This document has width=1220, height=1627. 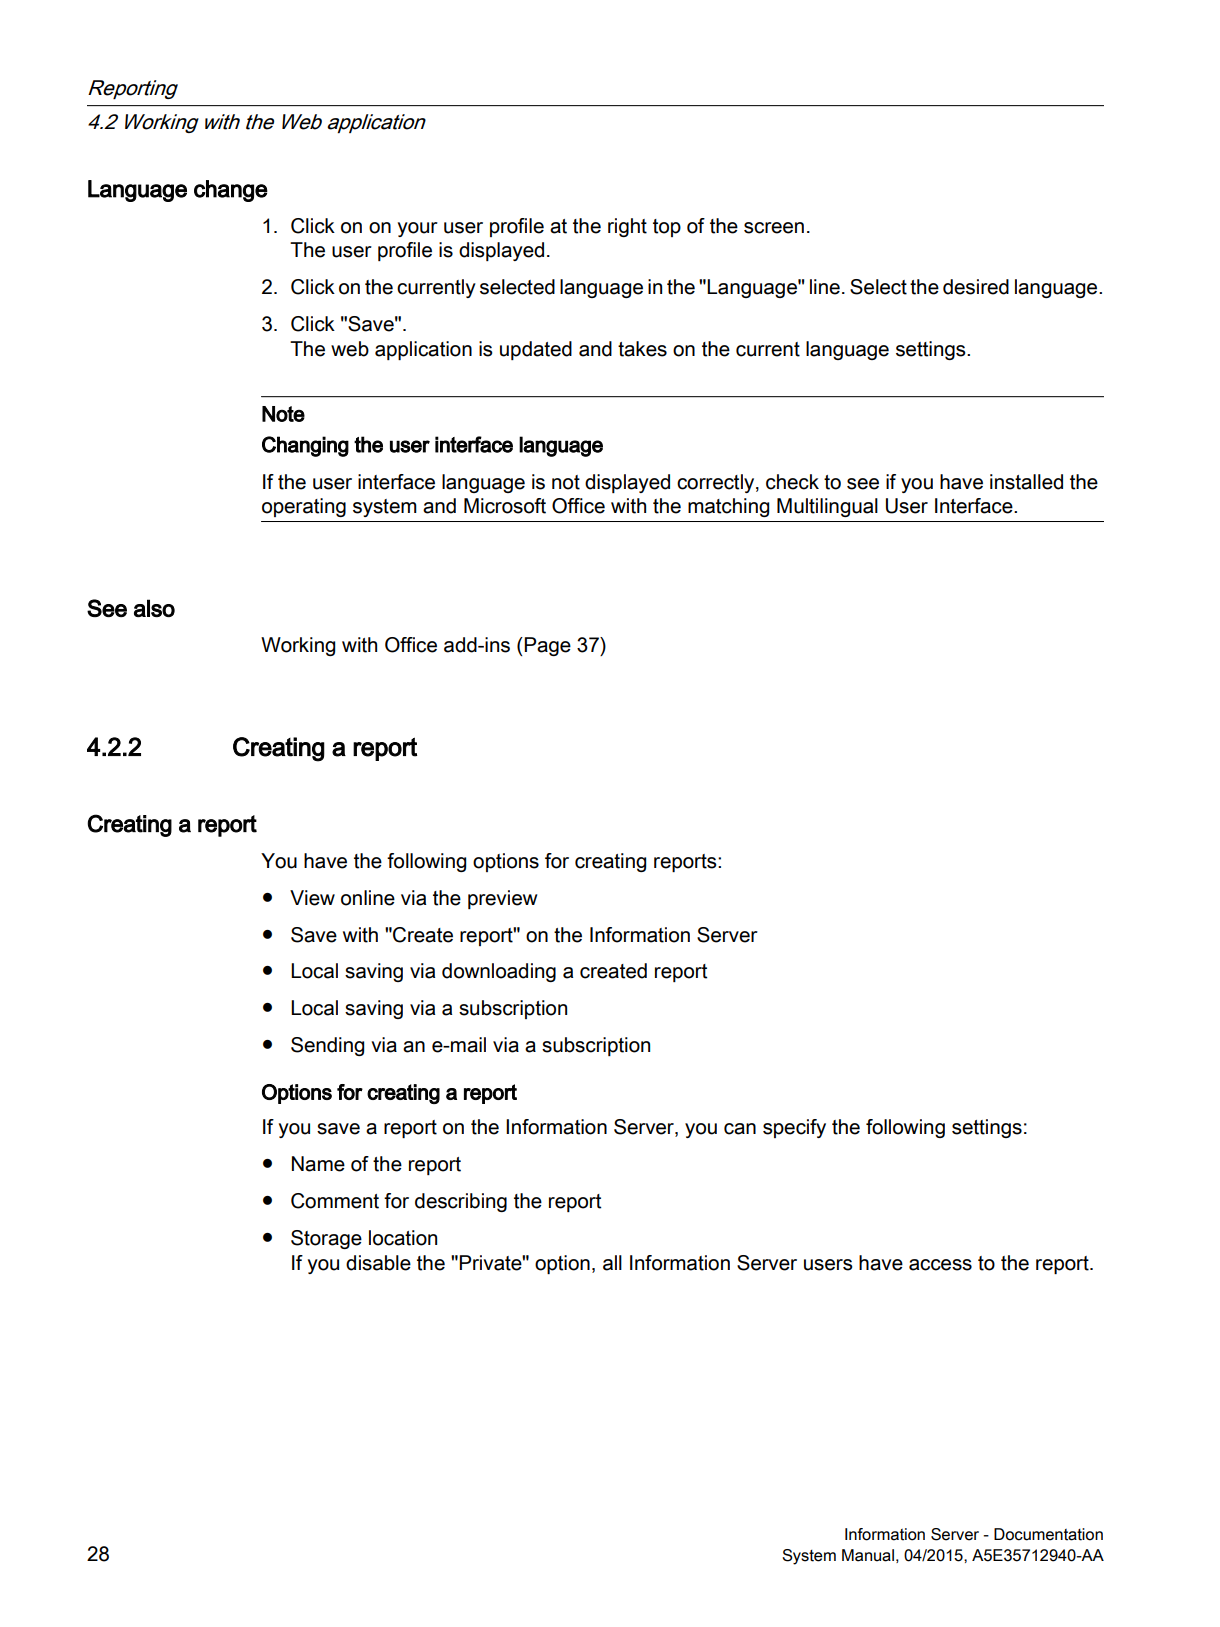 I want to click on operating, so click(x=304, y=507).
